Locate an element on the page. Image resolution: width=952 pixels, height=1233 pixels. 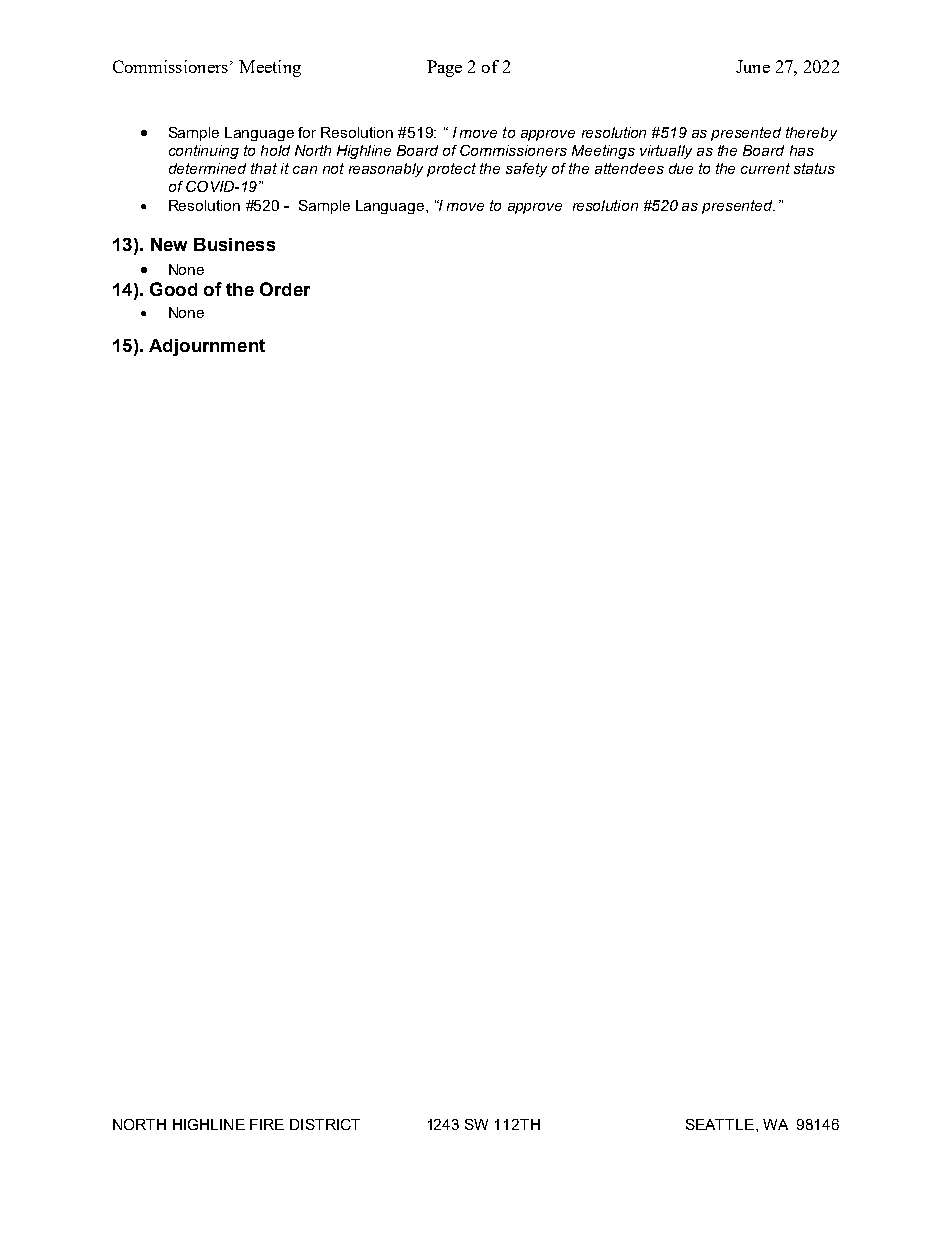
safety is located at coordinates (526, 170).
